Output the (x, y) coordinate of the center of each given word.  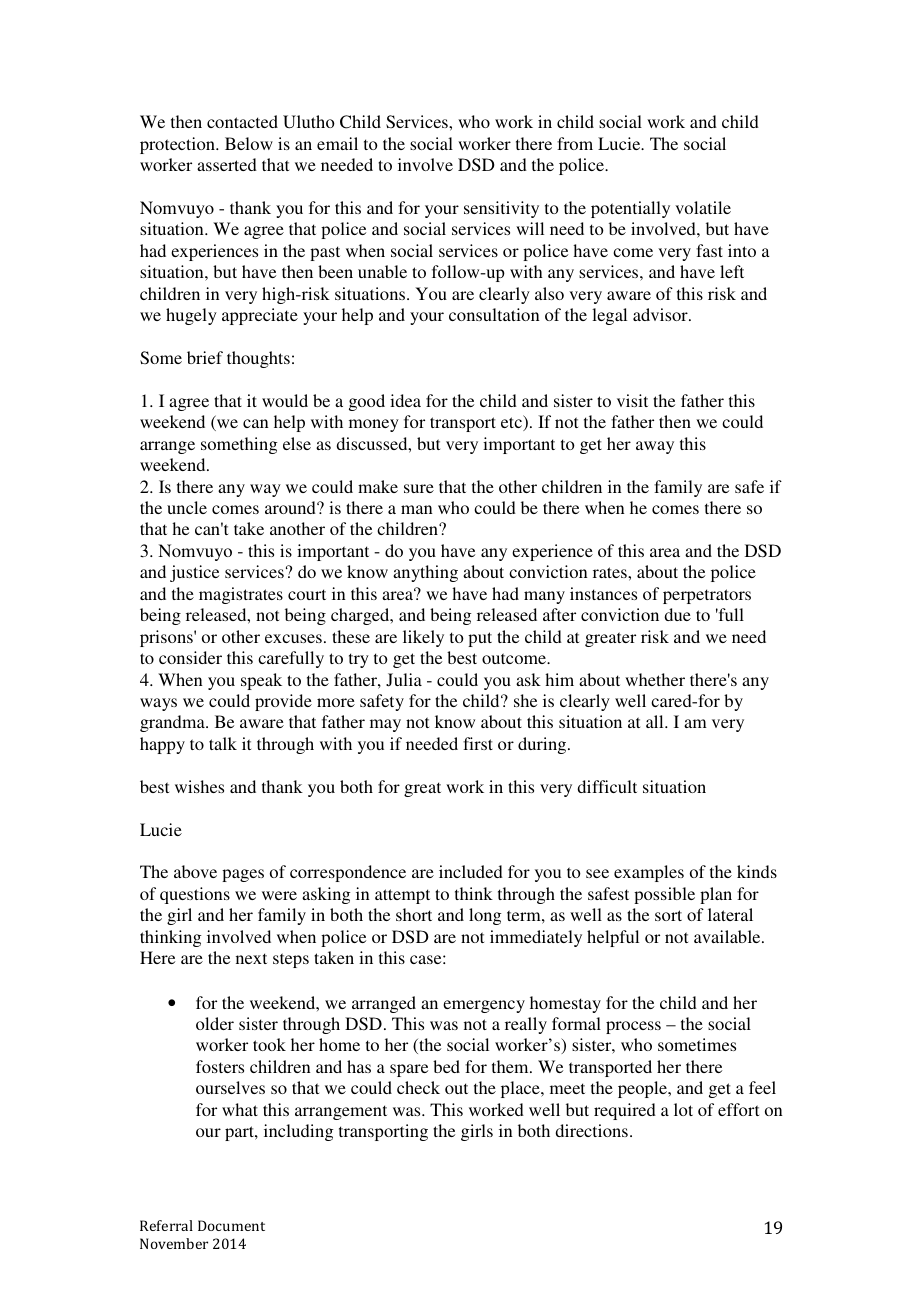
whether (655, 679)
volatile (703, 207)
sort (668, 915)
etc (512, 423)
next (251, 958)
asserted (227, 164)
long (485, 916)
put (480, 639)
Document (231, 1225)
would (285, 400)
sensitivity (501, 209)
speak (261, 681)
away (655, 447)
